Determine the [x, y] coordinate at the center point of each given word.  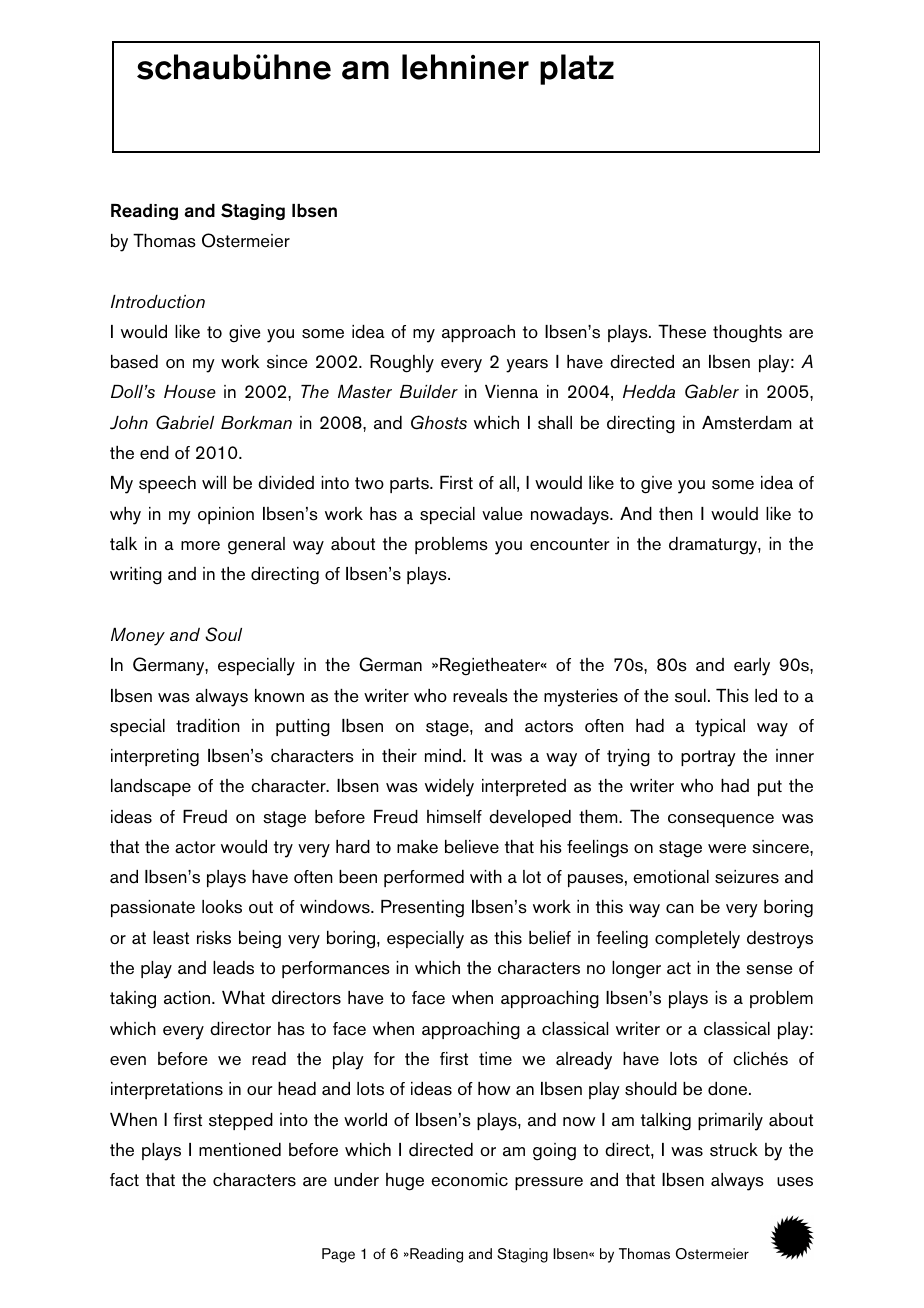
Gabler [712, 391]
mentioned [240, 1150]
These [682, 332]
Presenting [422, 909]
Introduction [158, 301]
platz [577, 69]
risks [214, 938]
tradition [208, 726]
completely [697, 940]
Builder [429, 391]
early [752, 667]
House [190, 392]
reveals [480, 696]
